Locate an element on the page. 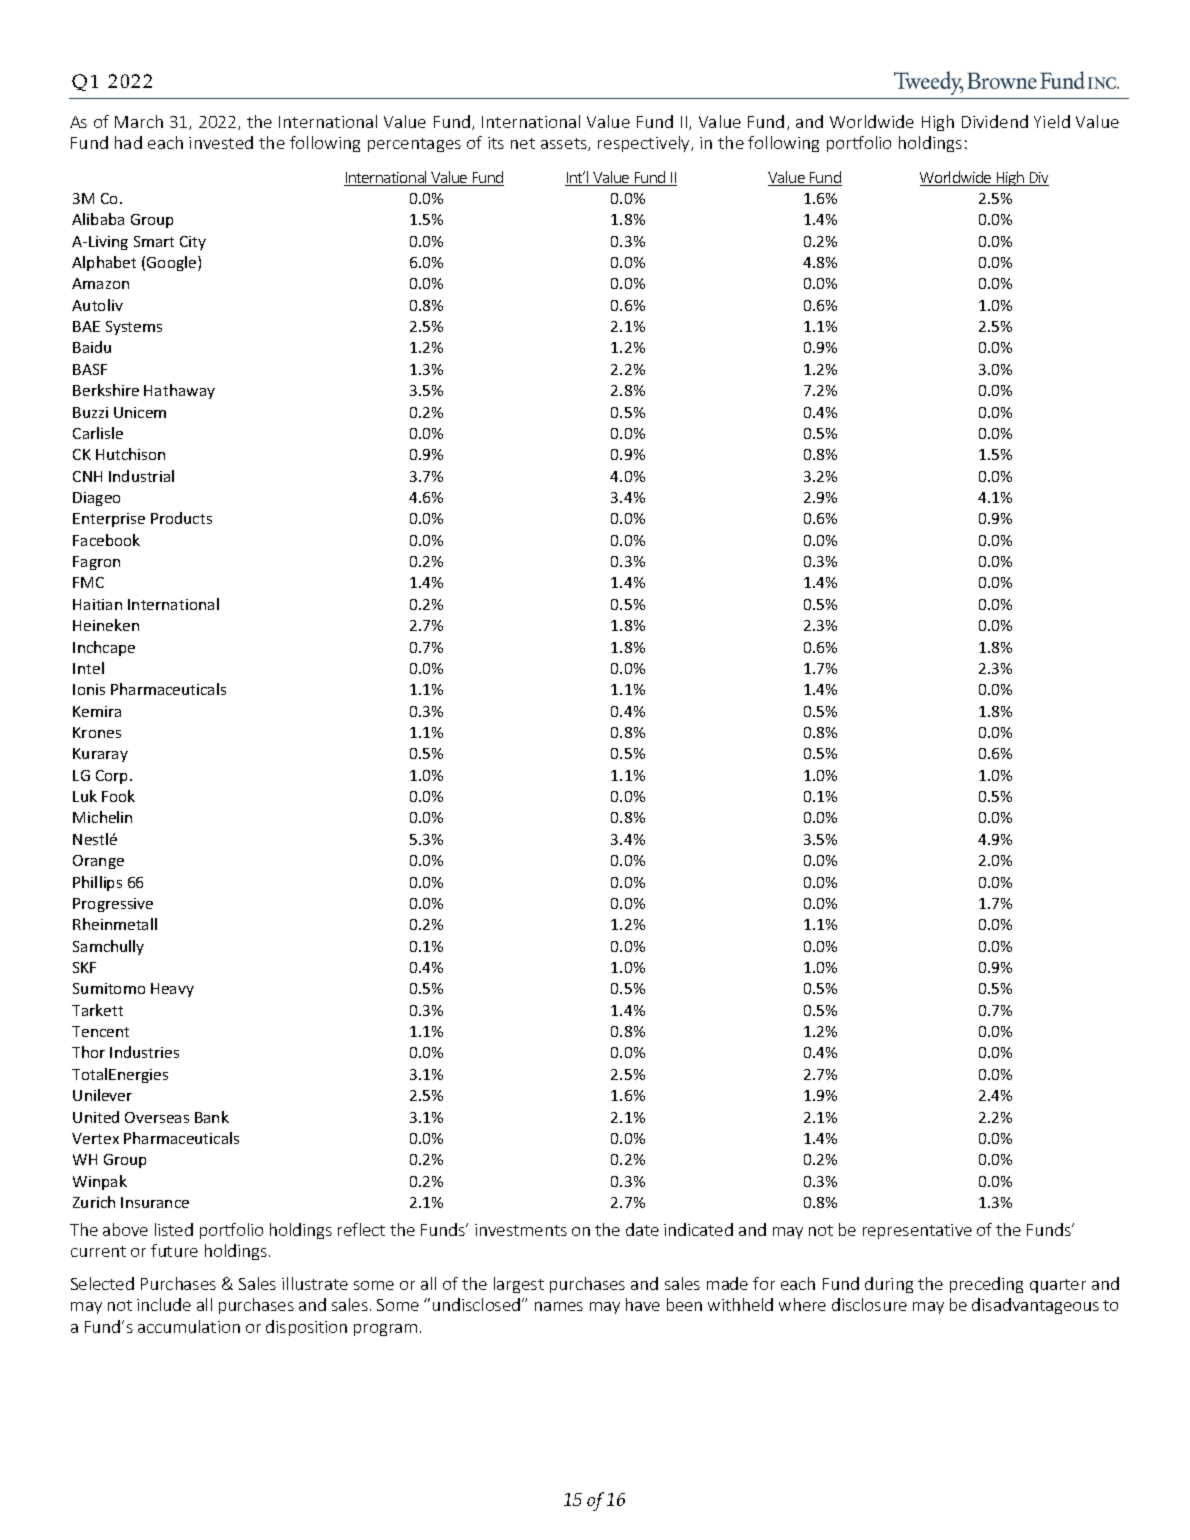 The width and height of the image is (1190, 1540). Heavy is located at coordinates (172, 990).
